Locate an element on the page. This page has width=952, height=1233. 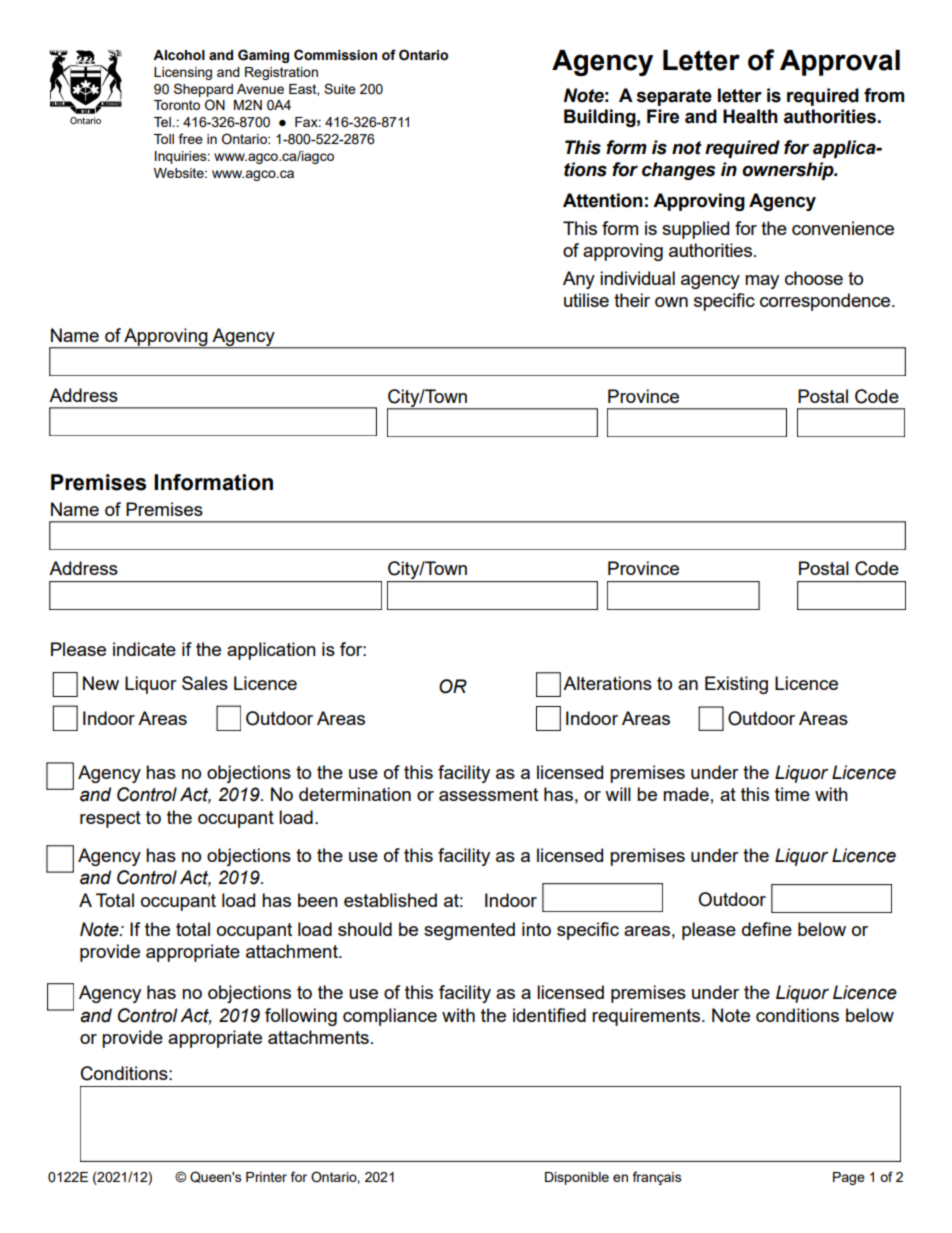
define is located at coordinates (767, 929).
